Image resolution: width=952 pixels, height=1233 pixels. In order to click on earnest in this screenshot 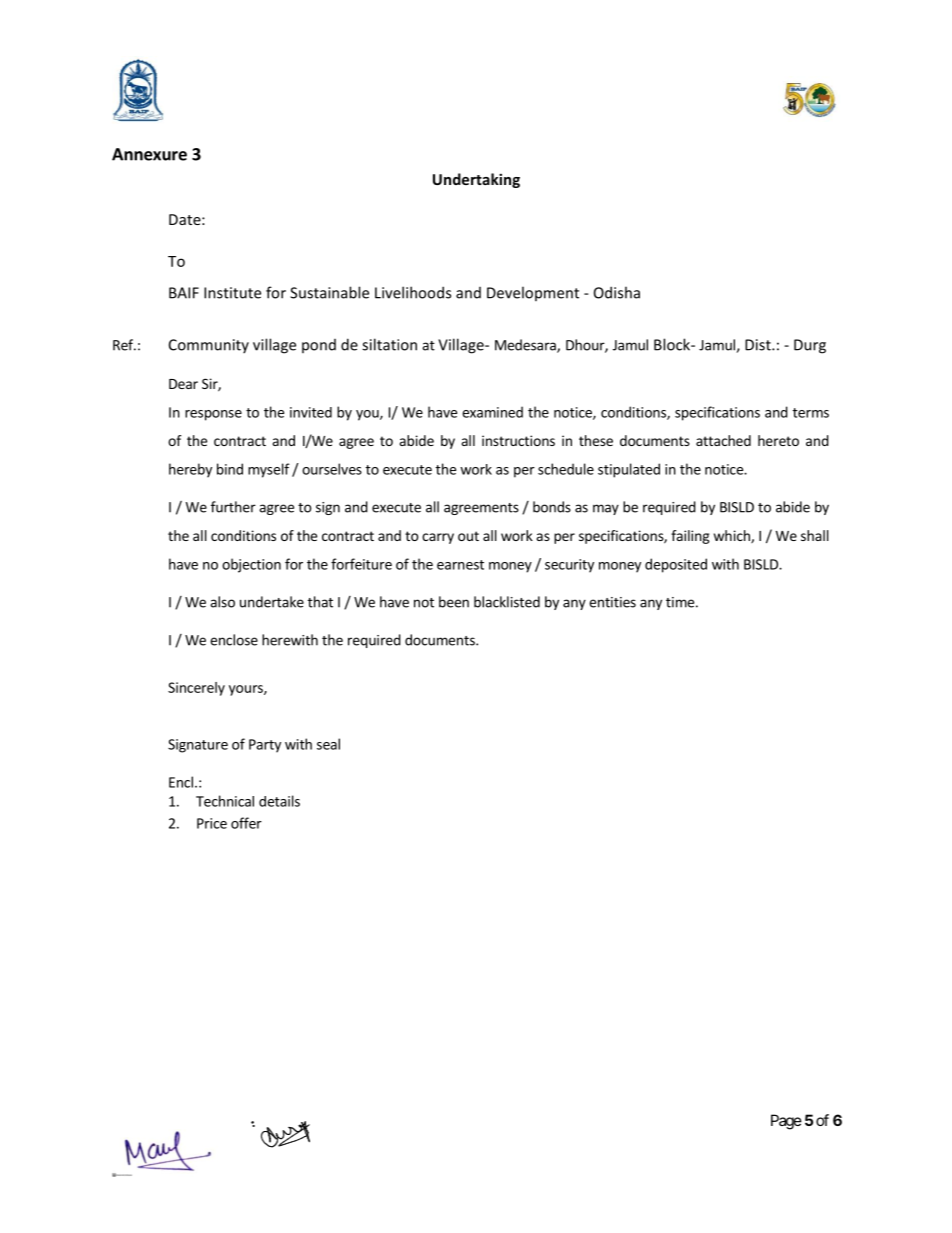, I will do `click(460, 565)`.
